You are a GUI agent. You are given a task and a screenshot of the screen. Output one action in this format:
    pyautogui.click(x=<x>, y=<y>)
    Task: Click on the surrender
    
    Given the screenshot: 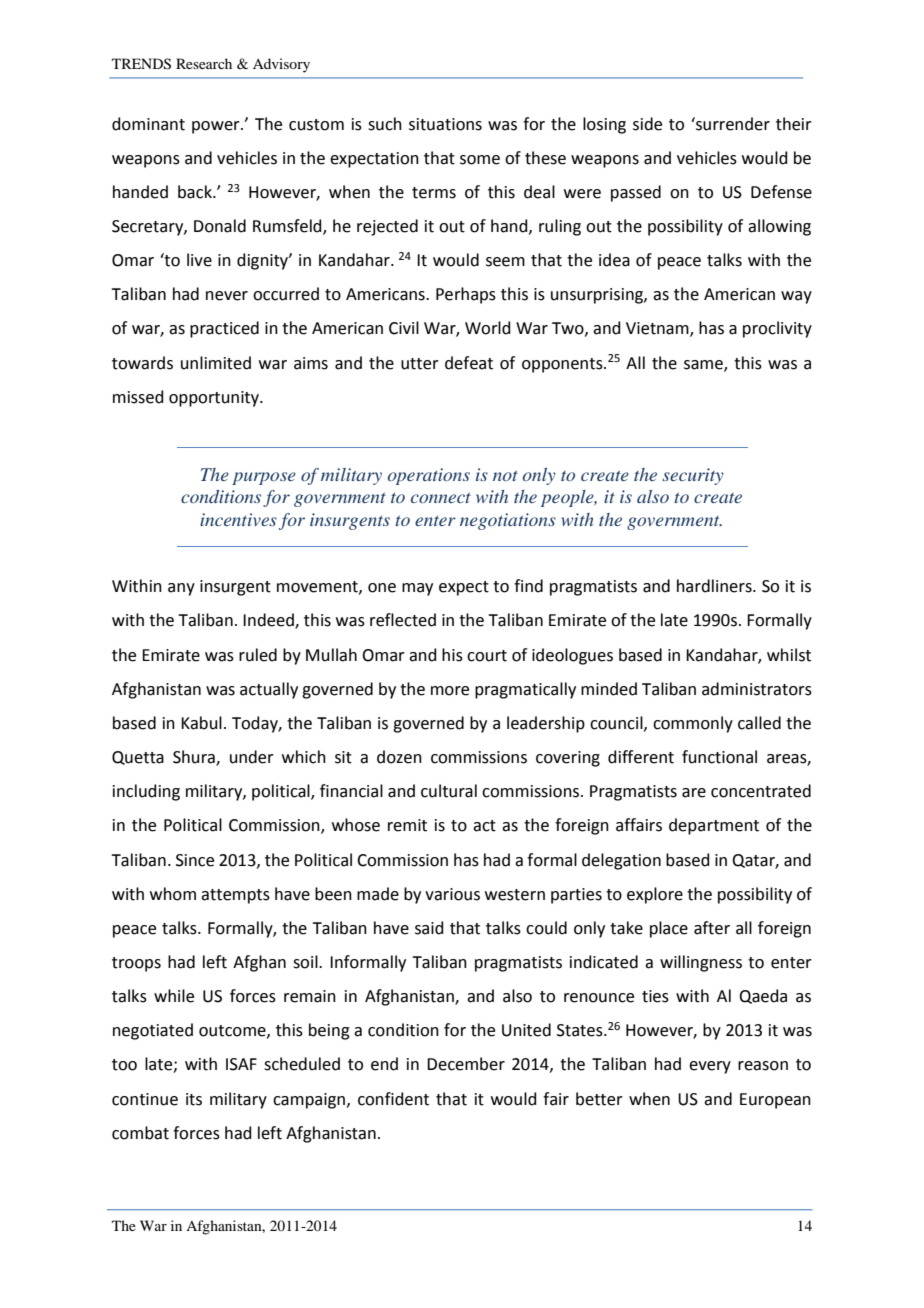 What is the action you would take?
    pyautogui.click(x=732, y=124)
